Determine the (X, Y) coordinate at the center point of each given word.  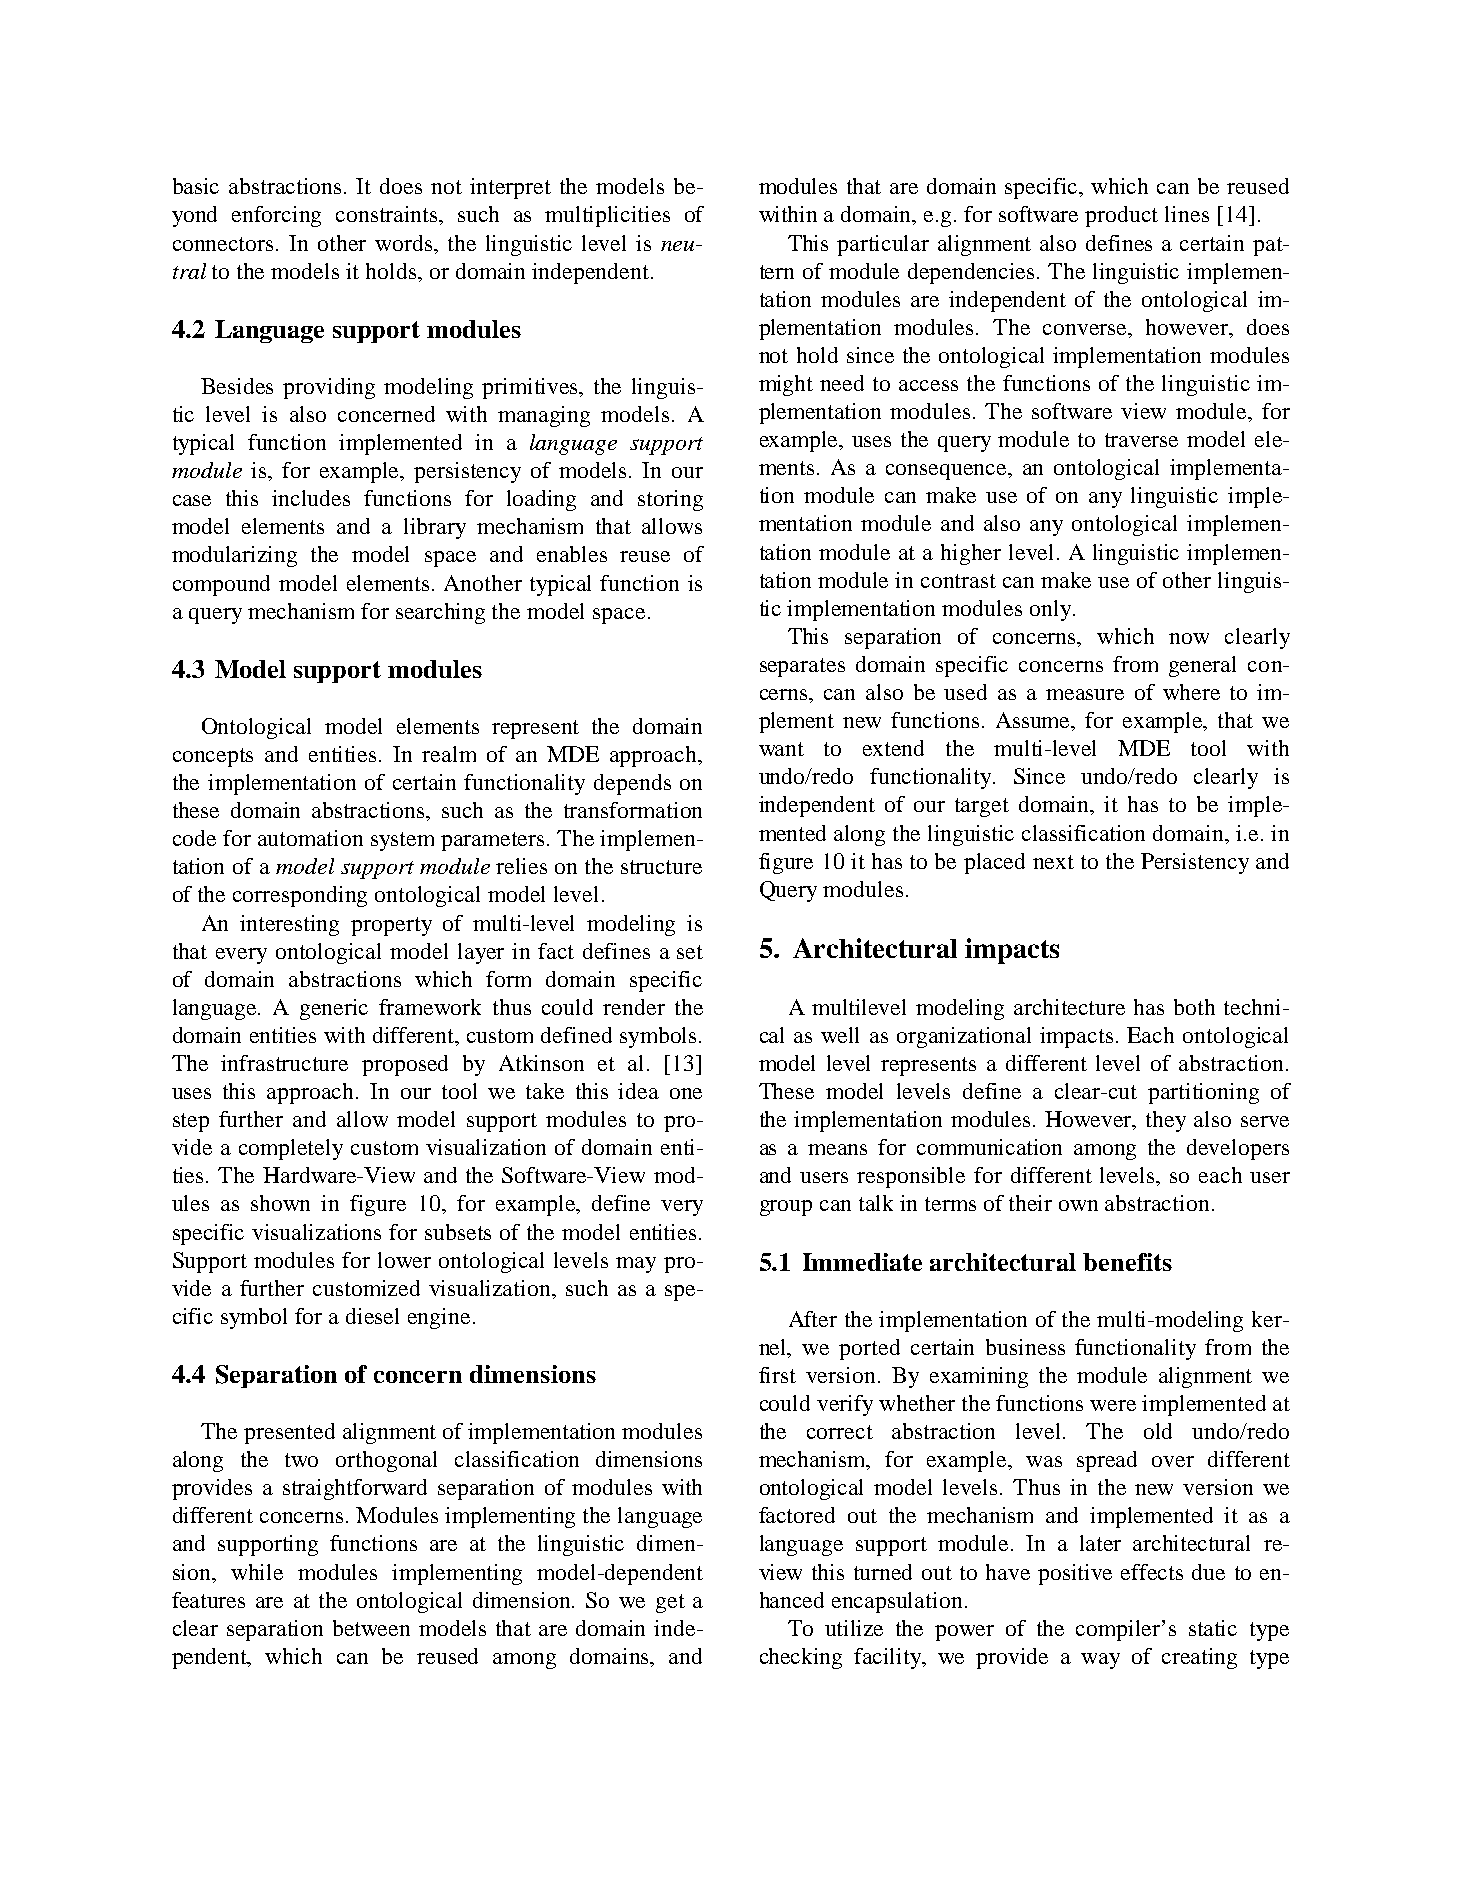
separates (802, 667)
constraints (388, 214)
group (786, 1208)
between (371, 1628)
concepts (213, 757)
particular (883, 245)
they (1166, 1121)
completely (291, 1149)
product (1121, 216)
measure (1085, 694)
